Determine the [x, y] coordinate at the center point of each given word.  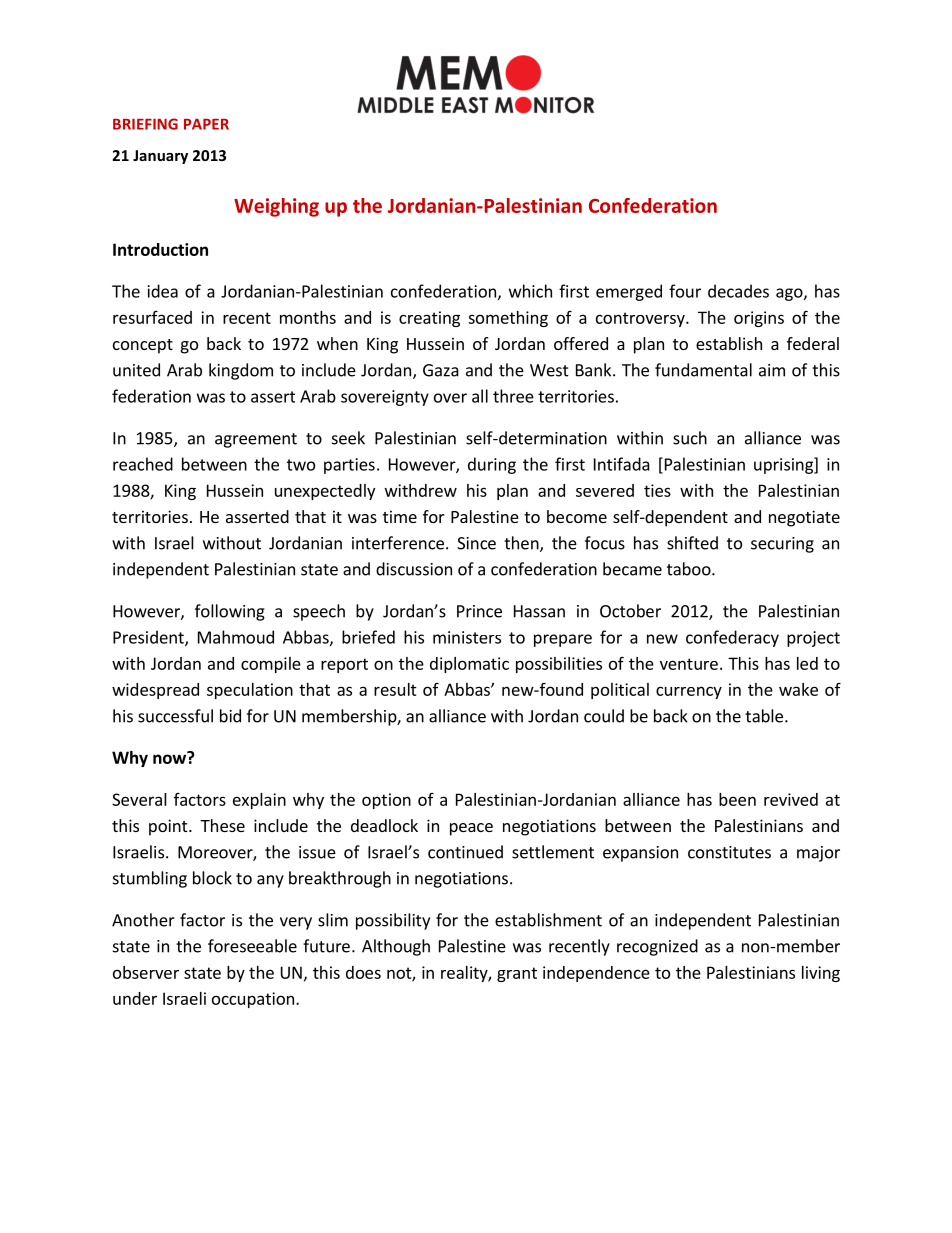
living [821, 974]
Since [476, 543]
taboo [690, 569]
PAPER [206, 124]
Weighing [276, 207]
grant [517, 974]
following [230, 612]
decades [738, 291]
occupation [253, 1000]
